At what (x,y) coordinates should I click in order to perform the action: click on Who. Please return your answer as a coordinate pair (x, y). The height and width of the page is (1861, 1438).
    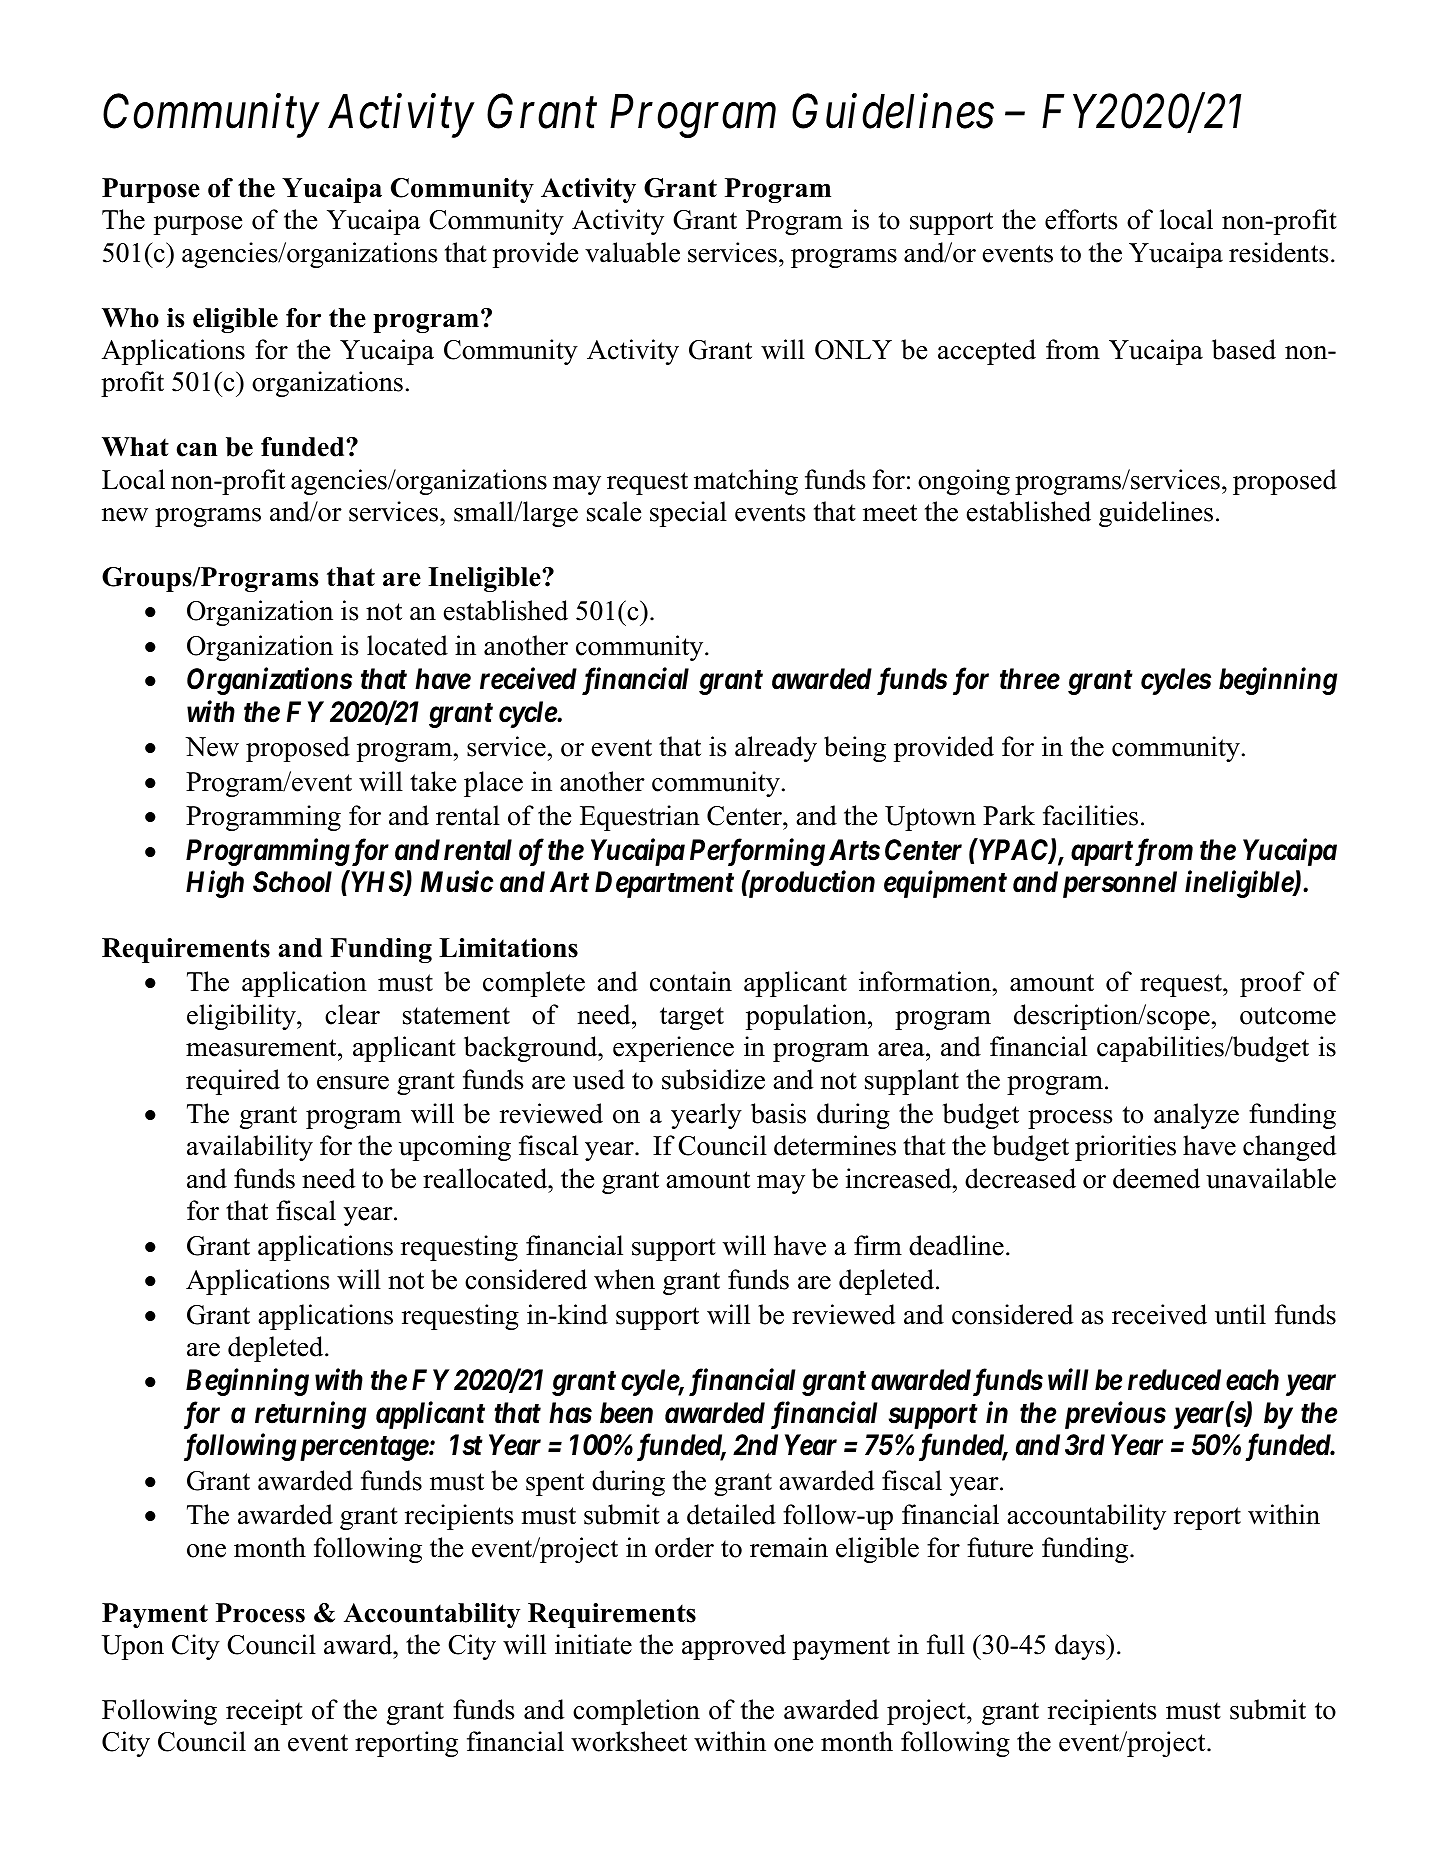
    Looking at the image, I should click on (130, 318).
